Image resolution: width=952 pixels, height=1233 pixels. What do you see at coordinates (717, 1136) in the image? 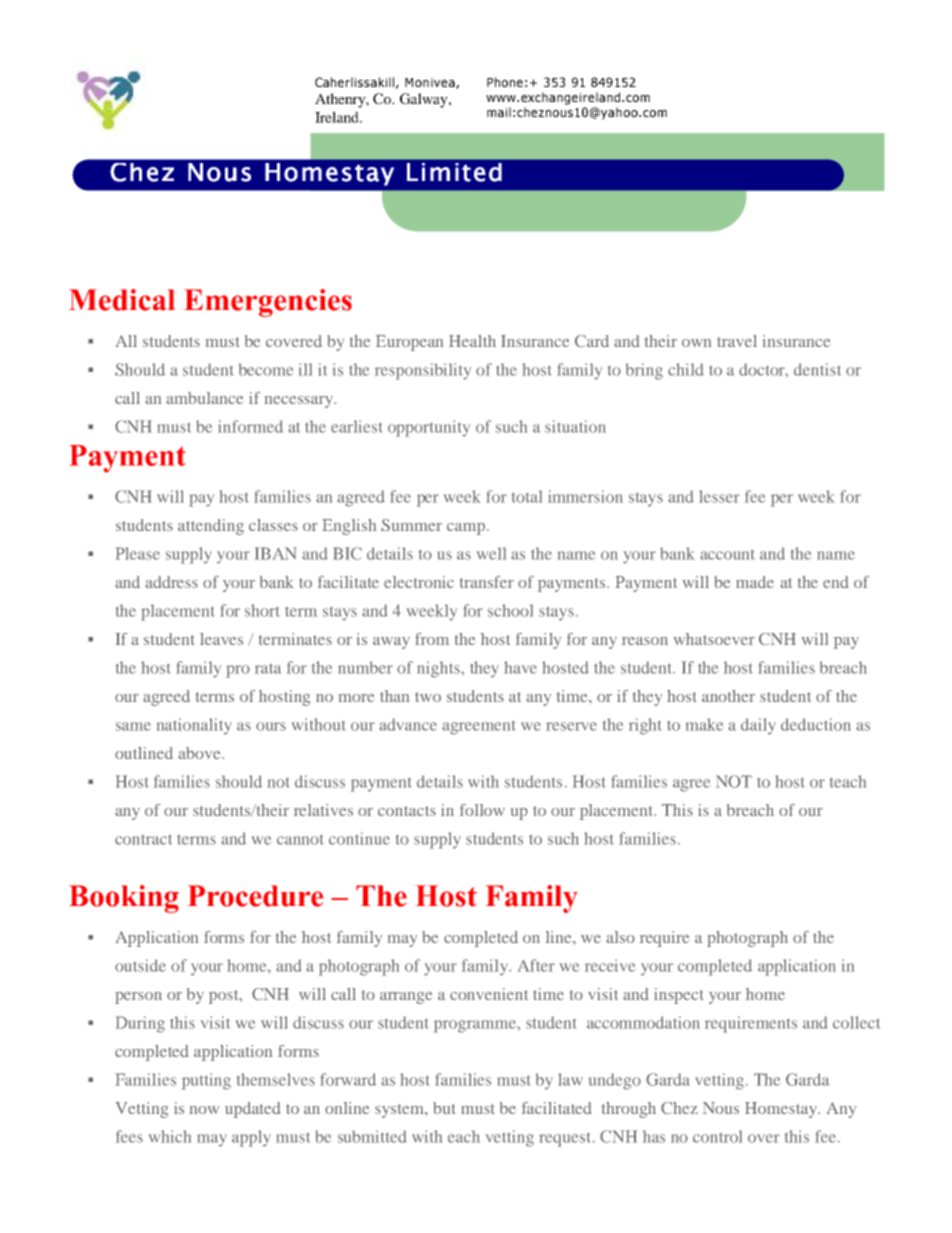
I see `control` at bounding box center [717, 1136].
